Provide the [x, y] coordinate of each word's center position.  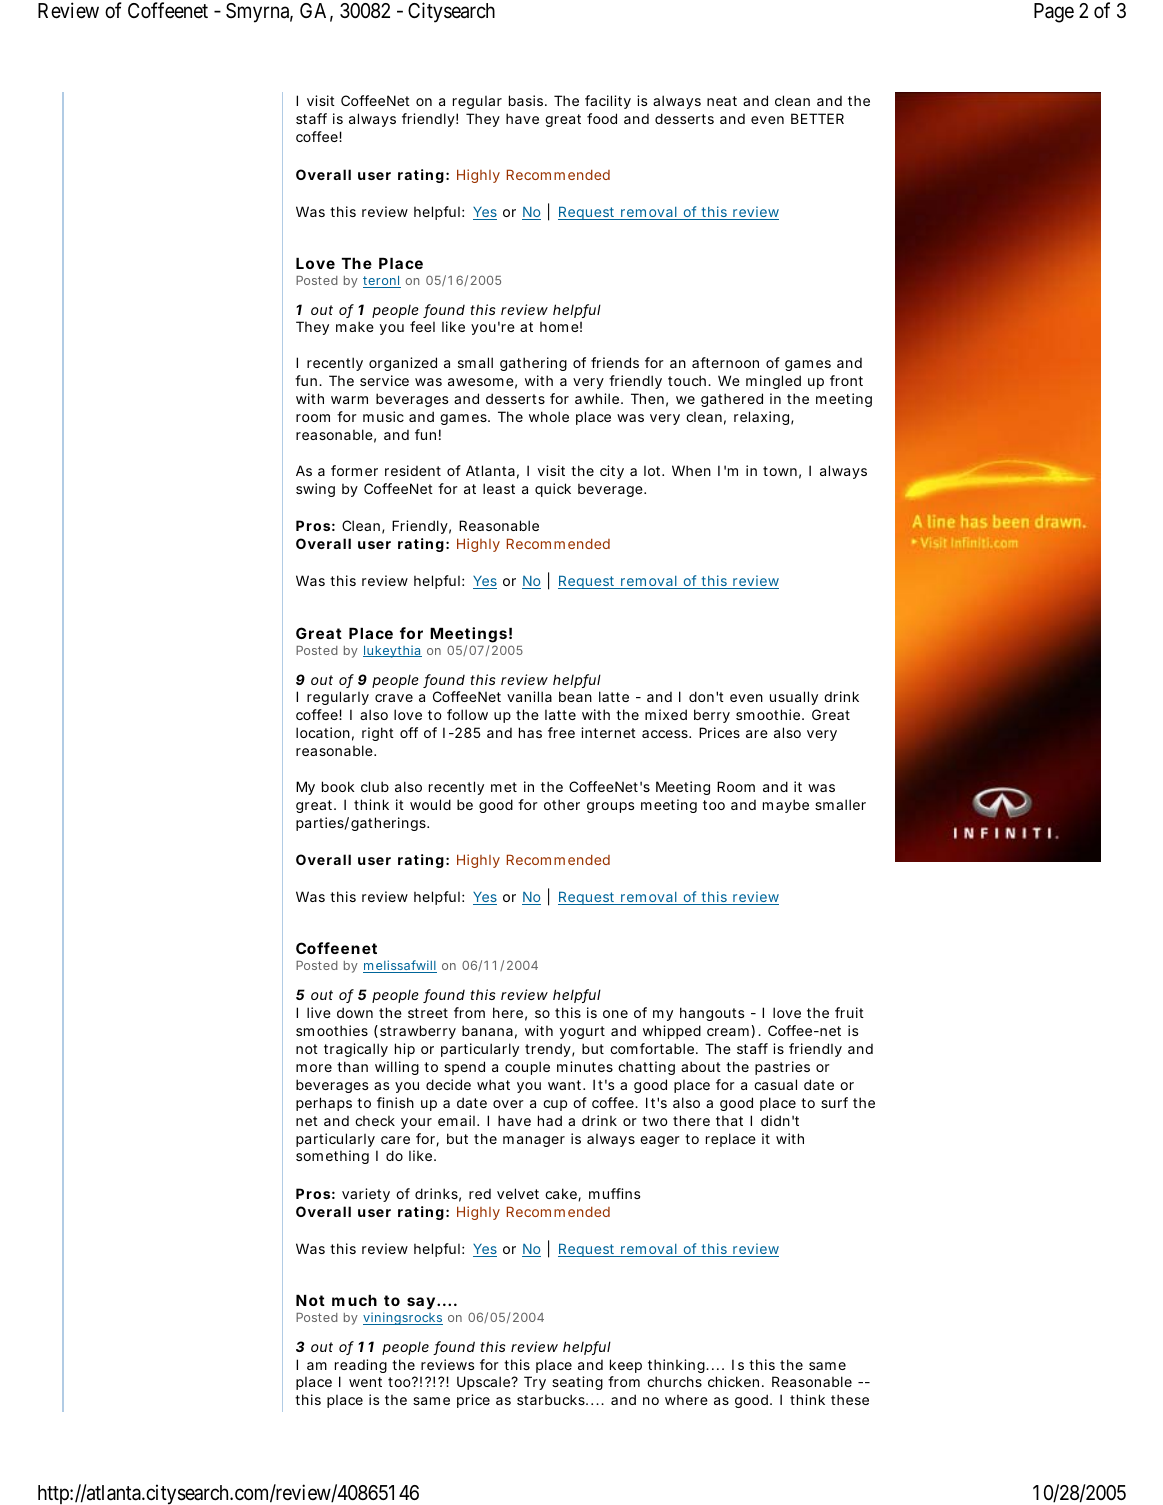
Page [1054, 13]
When [691, 470]
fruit [849, 1012]
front [846, 380]
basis [527, 100]
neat [722, 101]
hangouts [712, 1014]
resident [413, 470]
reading [361, 1366]
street [428, 1013]
